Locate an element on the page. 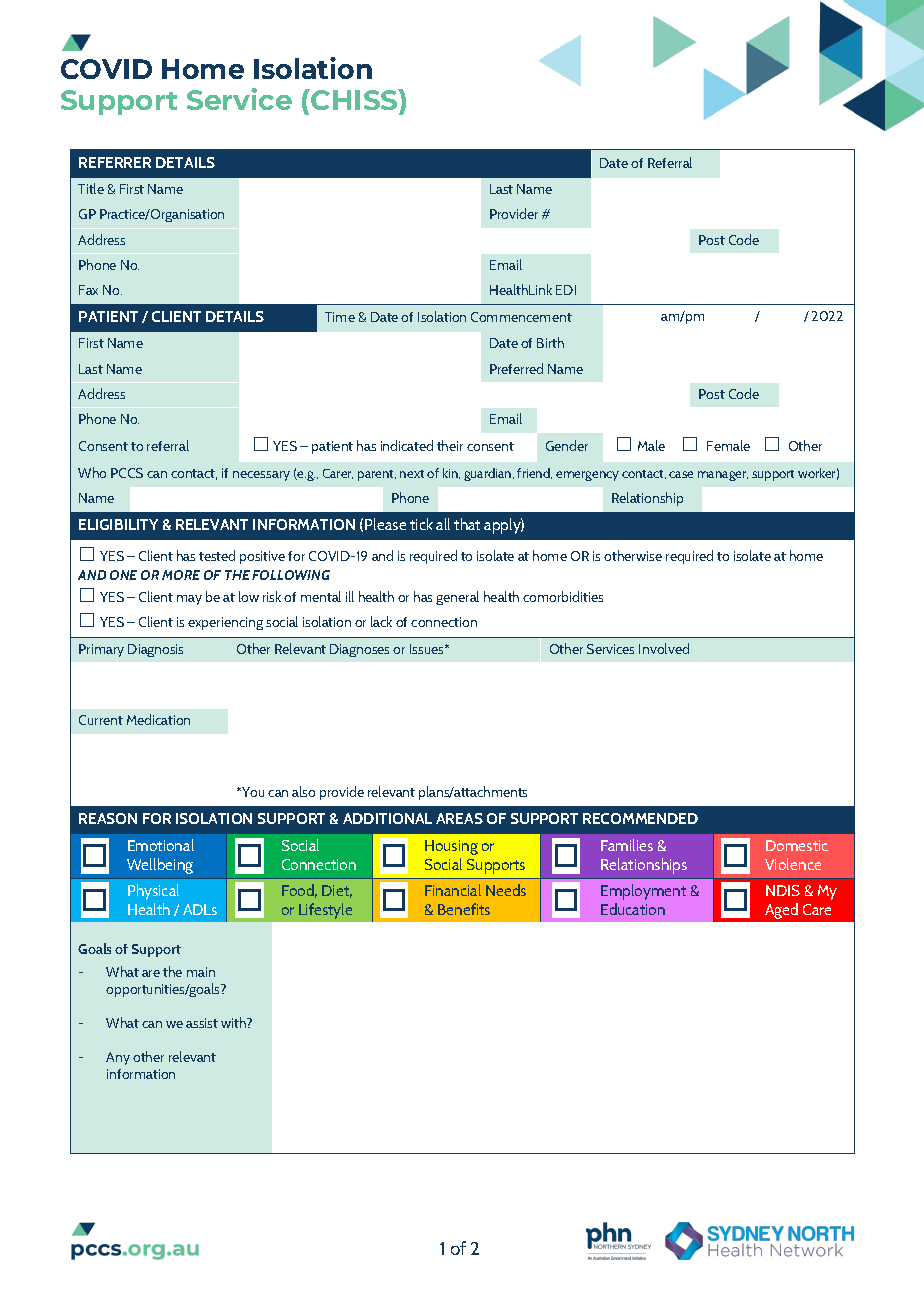 The width and height of the page is (924, 1309). Birth is located at coordinates (550, 342).
